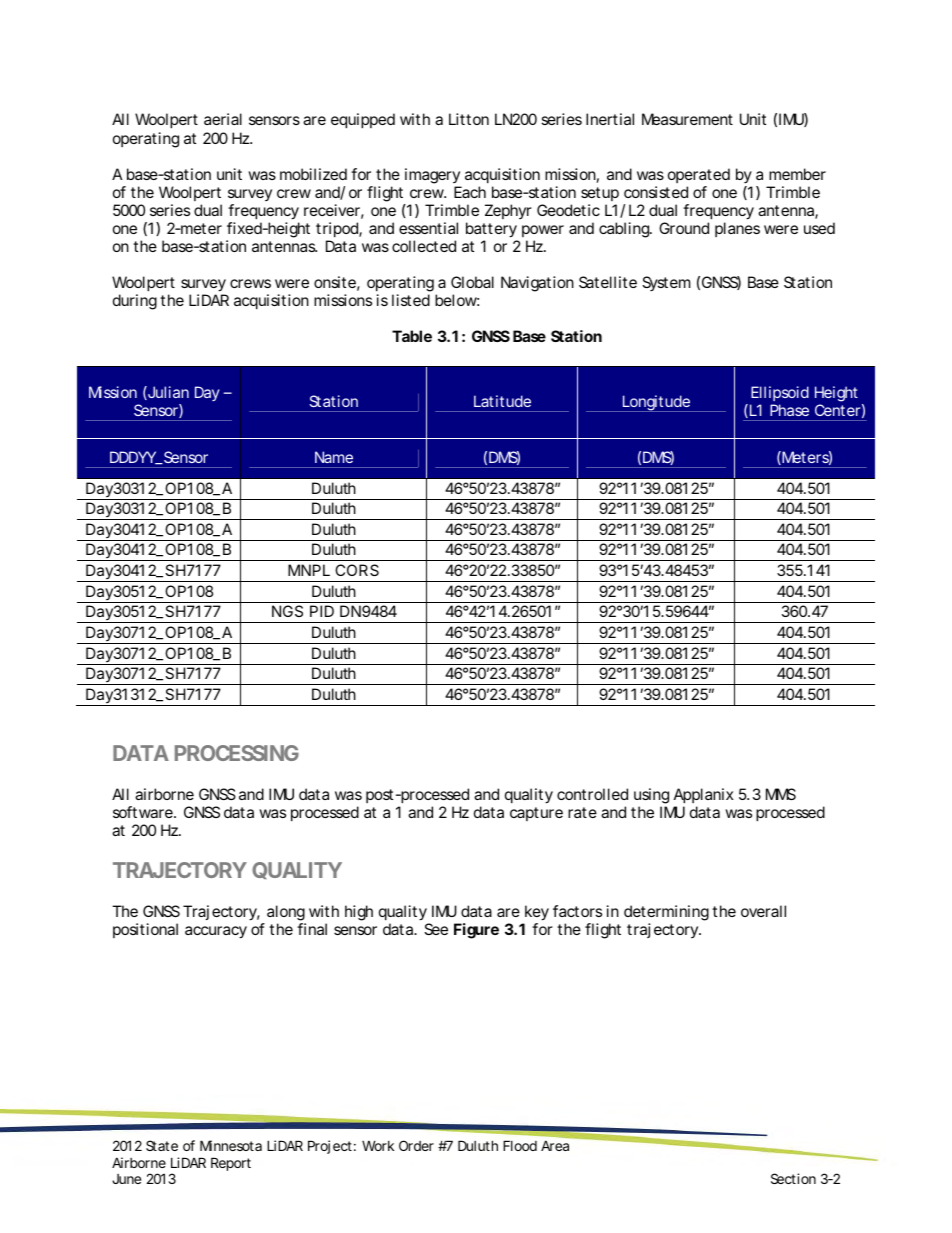  What do you see at coordinates (469, 119) in the image?
I see `Litton` at bounding box center [469, 119].
